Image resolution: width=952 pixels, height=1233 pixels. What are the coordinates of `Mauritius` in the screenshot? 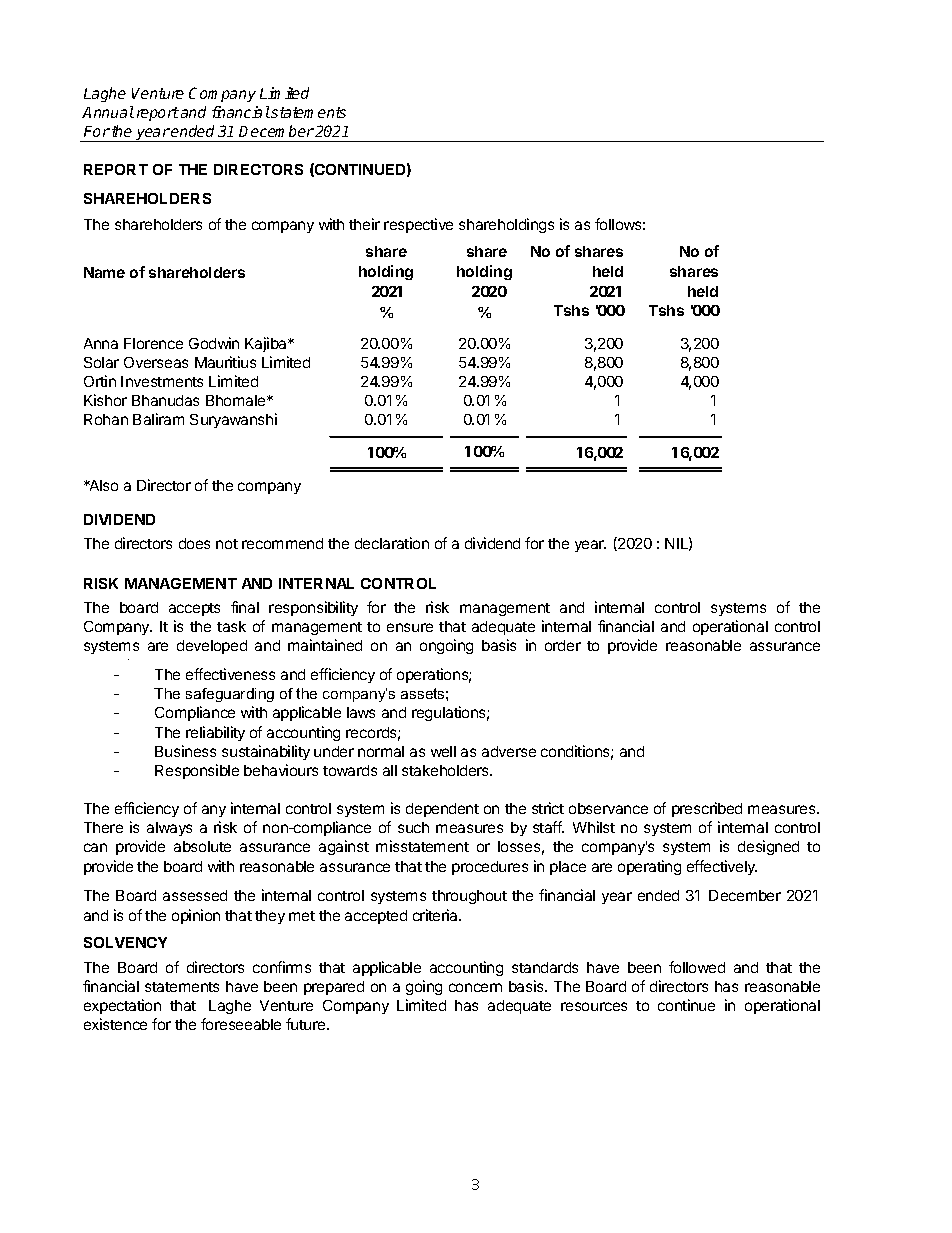 It's located at (225, 362).
